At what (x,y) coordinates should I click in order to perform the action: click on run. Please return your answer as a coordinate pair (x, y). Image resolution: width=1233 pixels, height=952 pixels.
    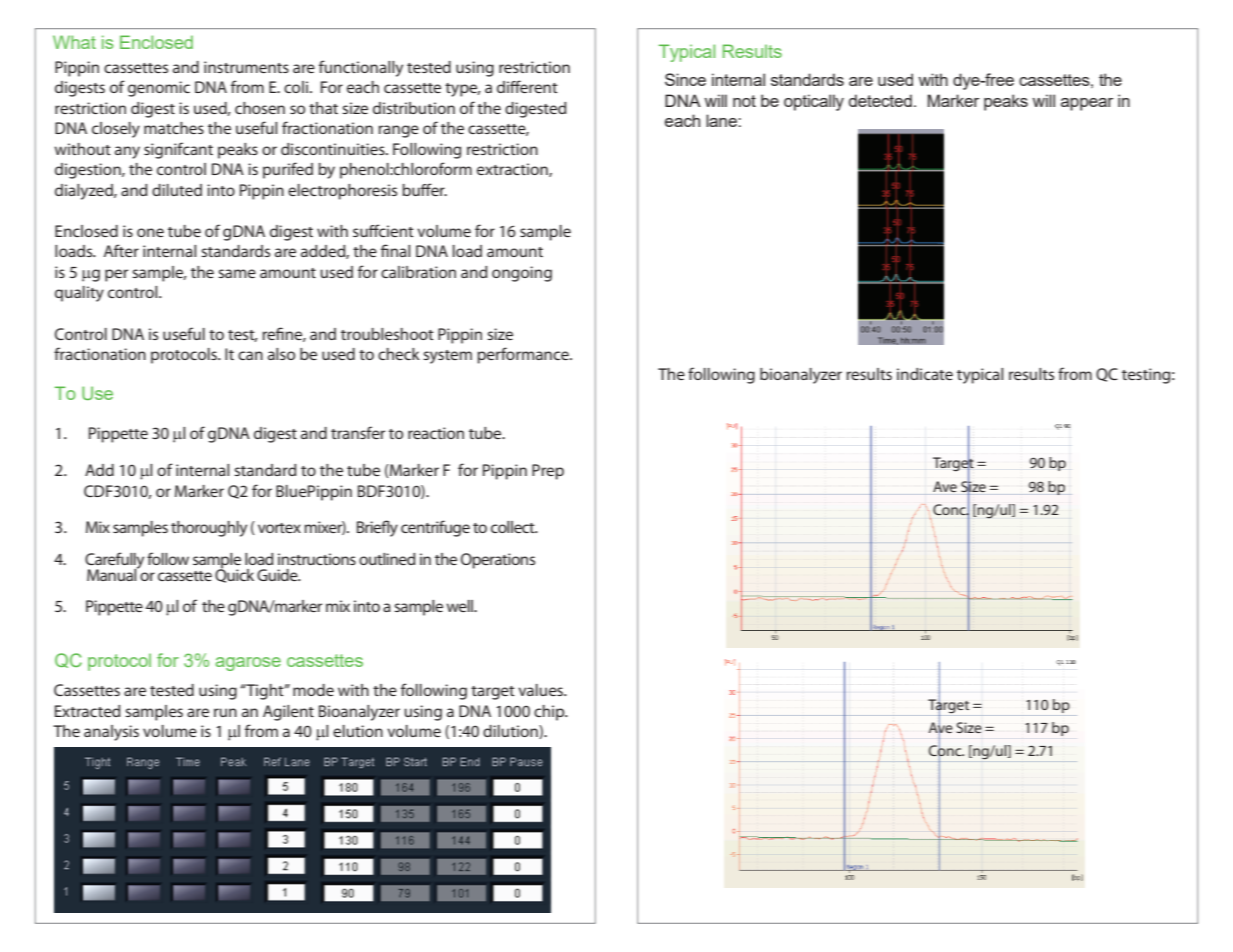
    Looking at the image, I should click on (225, 712).
